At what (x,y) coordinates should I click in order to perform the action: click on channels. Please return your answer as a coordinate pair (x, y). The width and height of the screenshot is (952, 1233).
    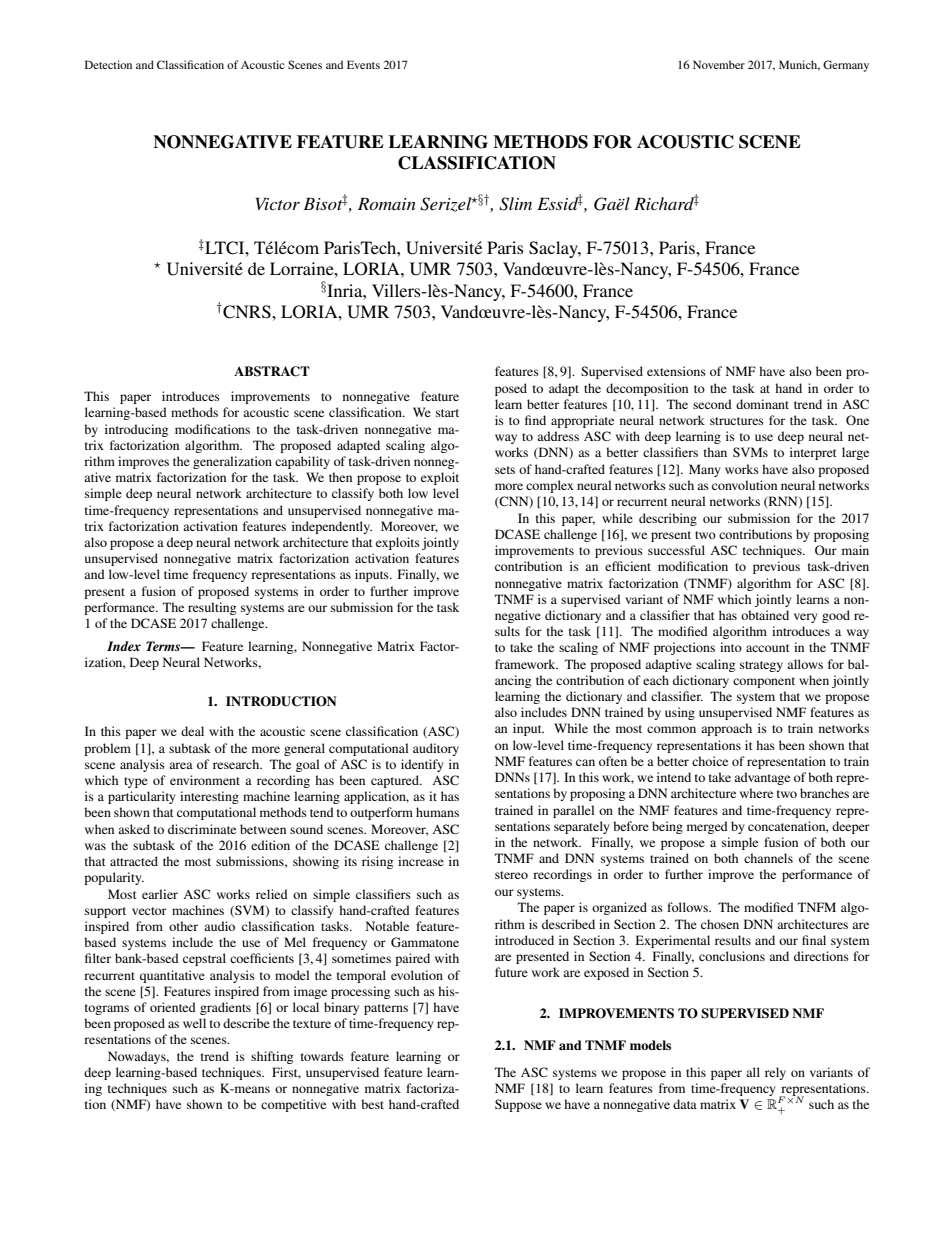
    Looking at the image, I should click on (768, 858).
